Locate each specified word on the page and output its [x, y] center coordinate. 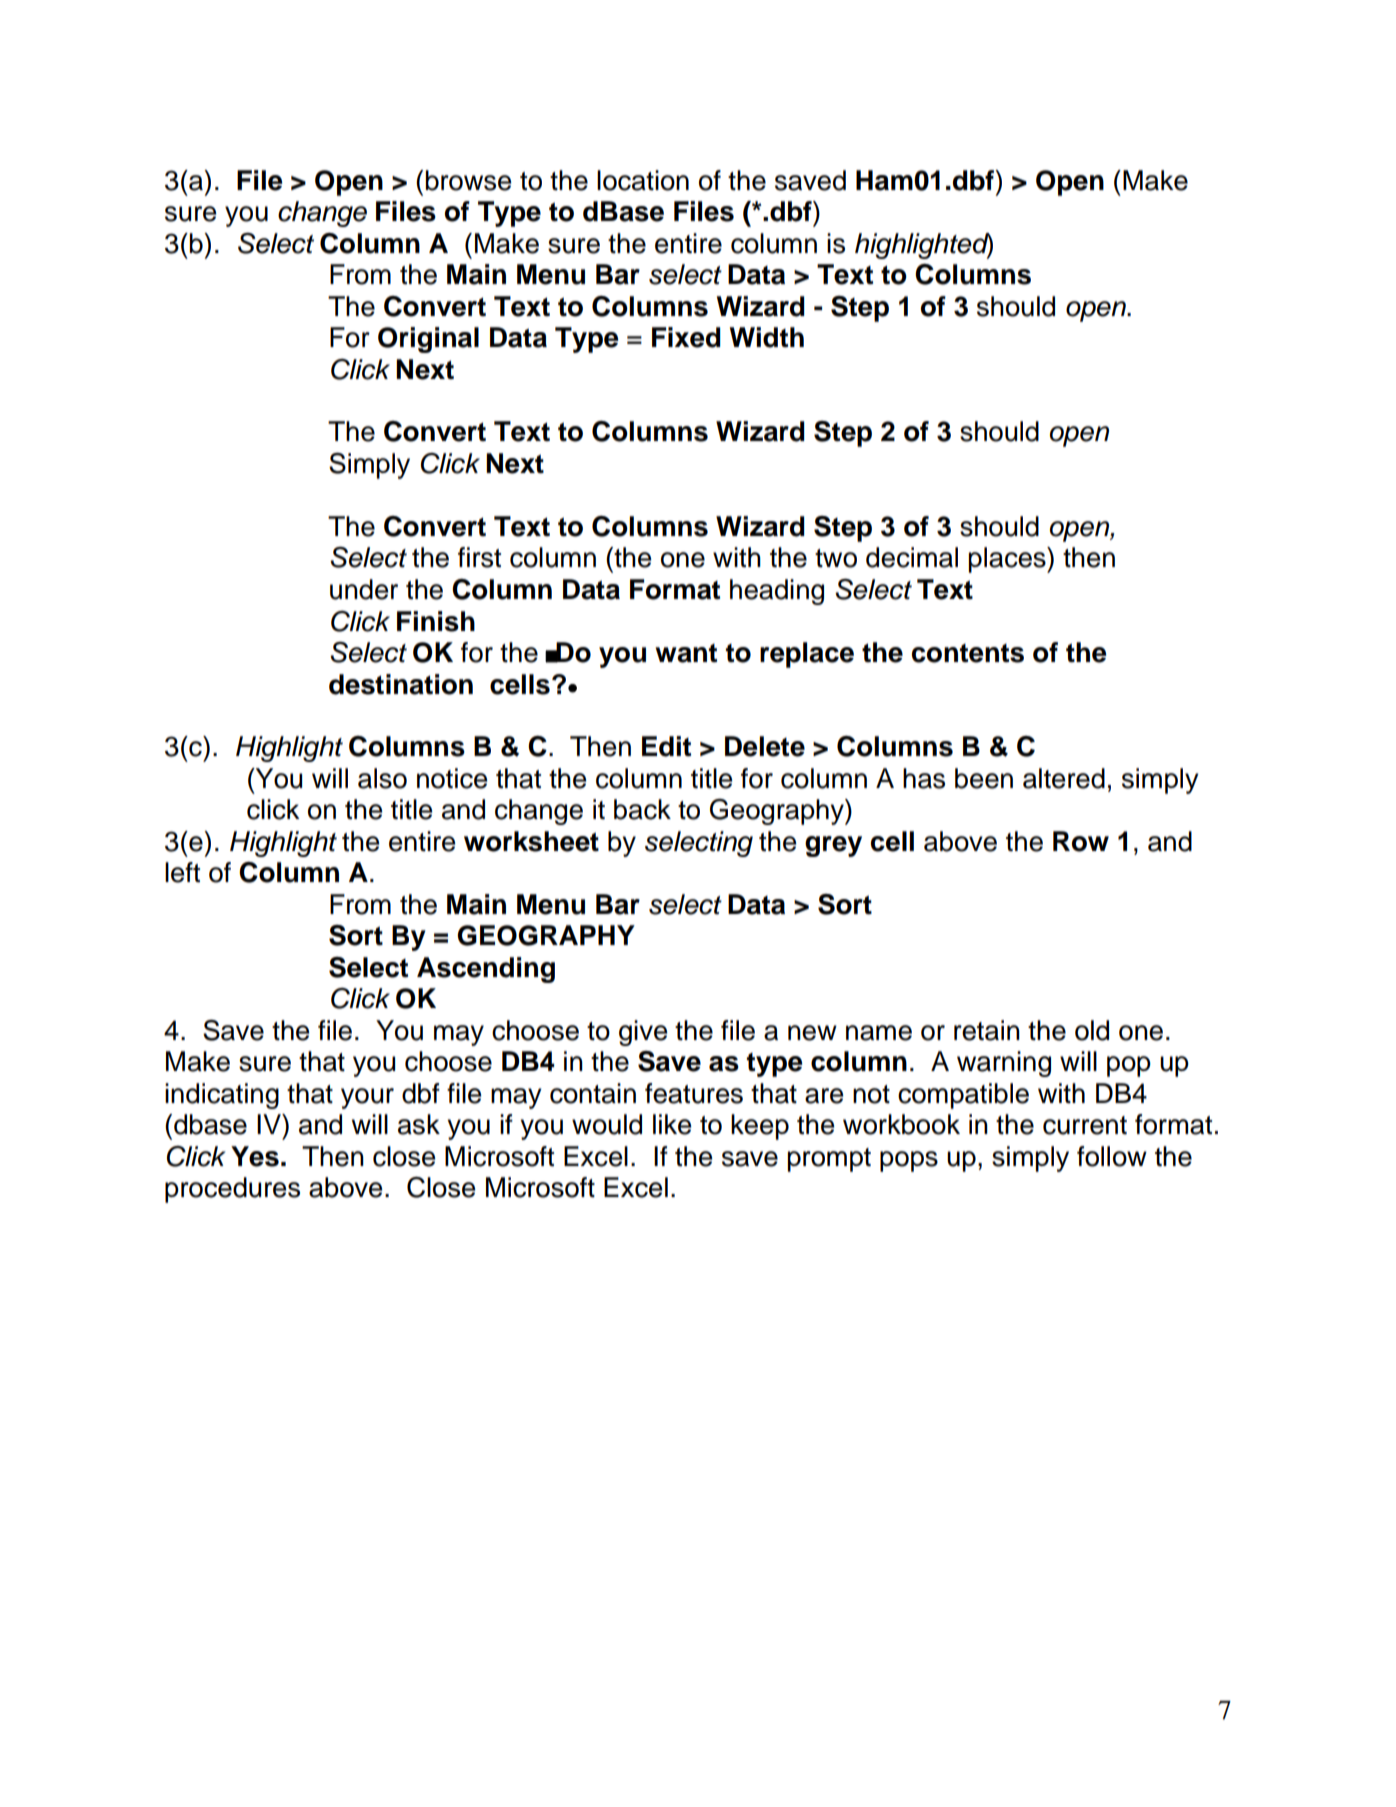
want [686, 653]
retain [987, 1030]
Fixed [686, 337]
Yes [255, 1156]
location [643, 180]
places [1008, 560]
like [672, 1124]
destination [401, 684]
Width [767, 337]
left [182, 872]
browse [469, 180]
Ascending [486, 970]
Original [428, 340]
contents [968, 653]
